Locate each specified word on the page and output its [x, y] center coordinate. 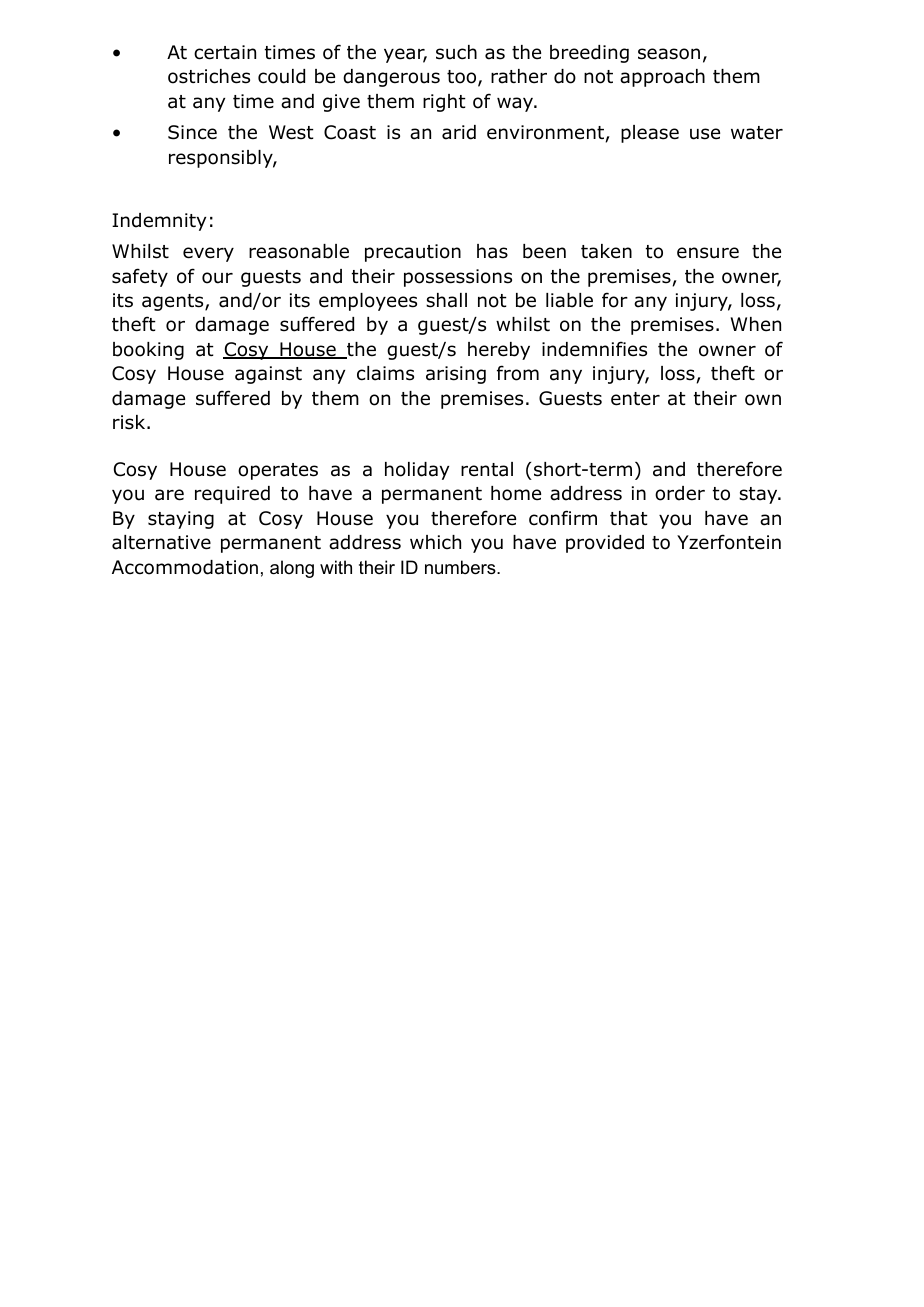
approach [662, 78]
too [461, 77]
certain [225, 52]
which [435, 542]
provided [605, 544]
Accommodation [185, 567]
